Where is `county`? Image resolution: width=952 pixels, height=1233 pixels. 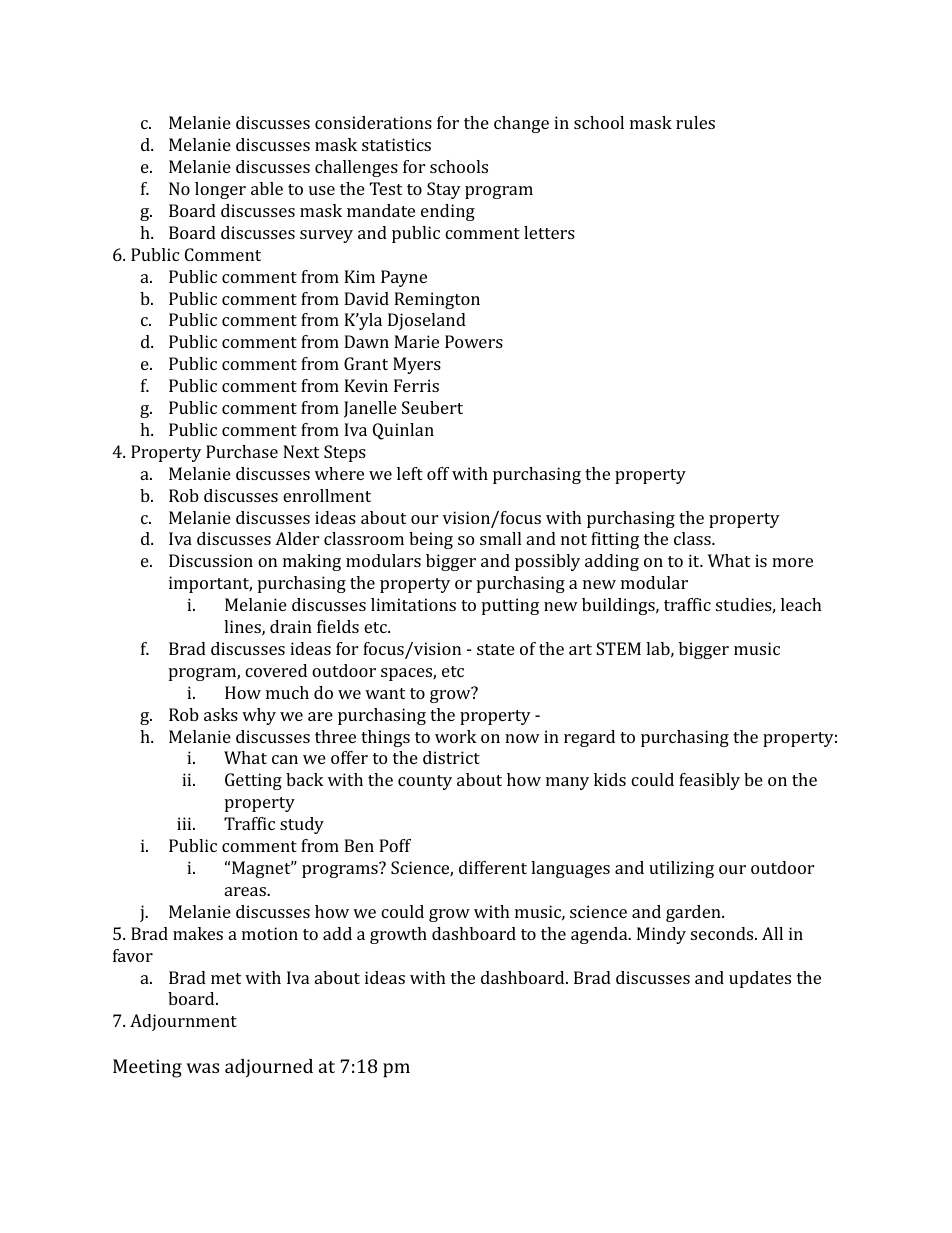 county is located at coordinates (425, 782).
